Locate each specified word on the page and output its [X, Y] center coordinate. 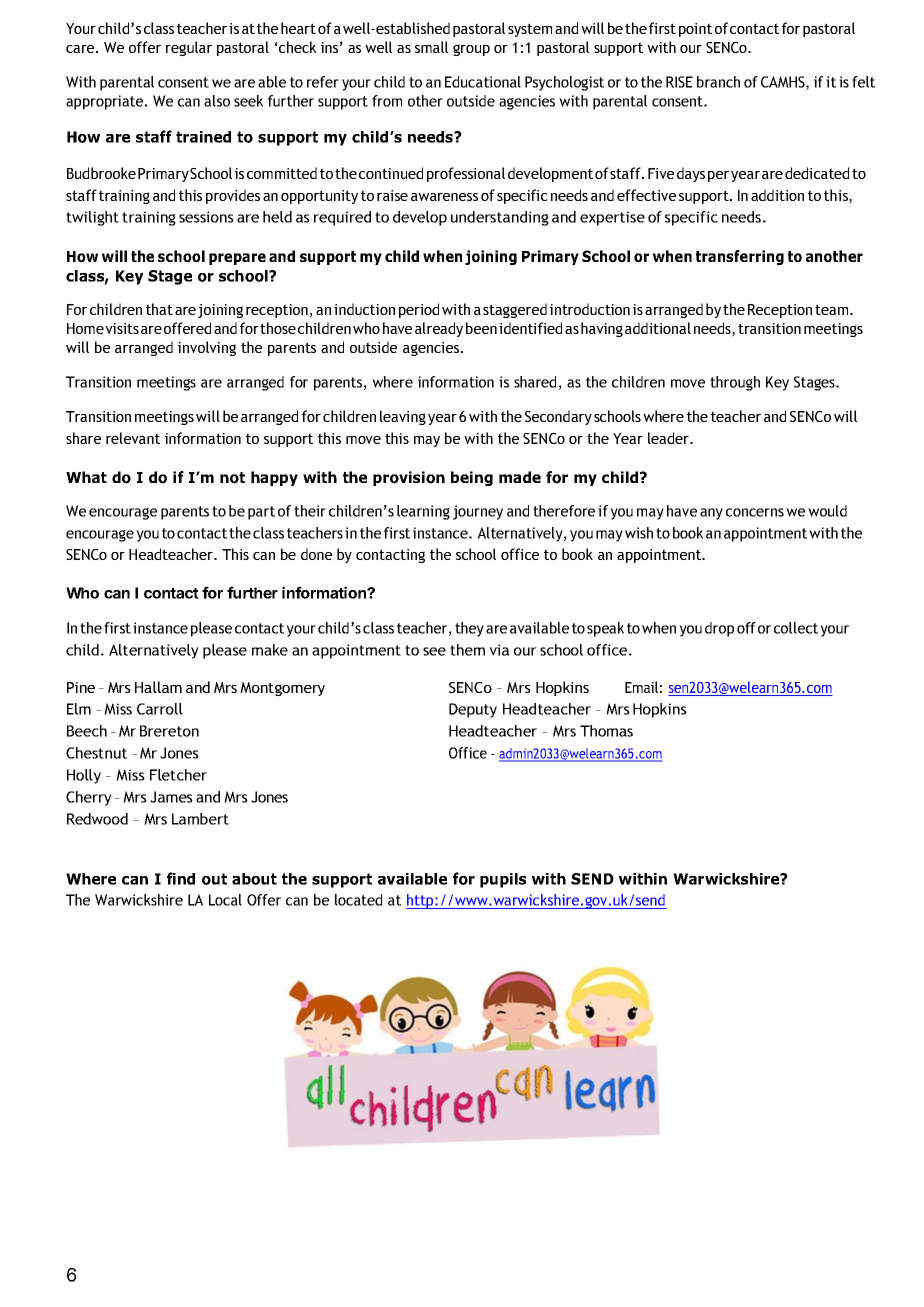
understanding [500, 218]
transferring [740, 257]
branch [718, 82]
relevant [133, 438]
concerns [755, 512]
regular [189, 48]
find [181, 878]
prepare [237, 259]
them [467, 650]
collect [796, 628]
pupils [503, 880]
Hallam [158, 687]
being [472, 478]
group [471, 50]
